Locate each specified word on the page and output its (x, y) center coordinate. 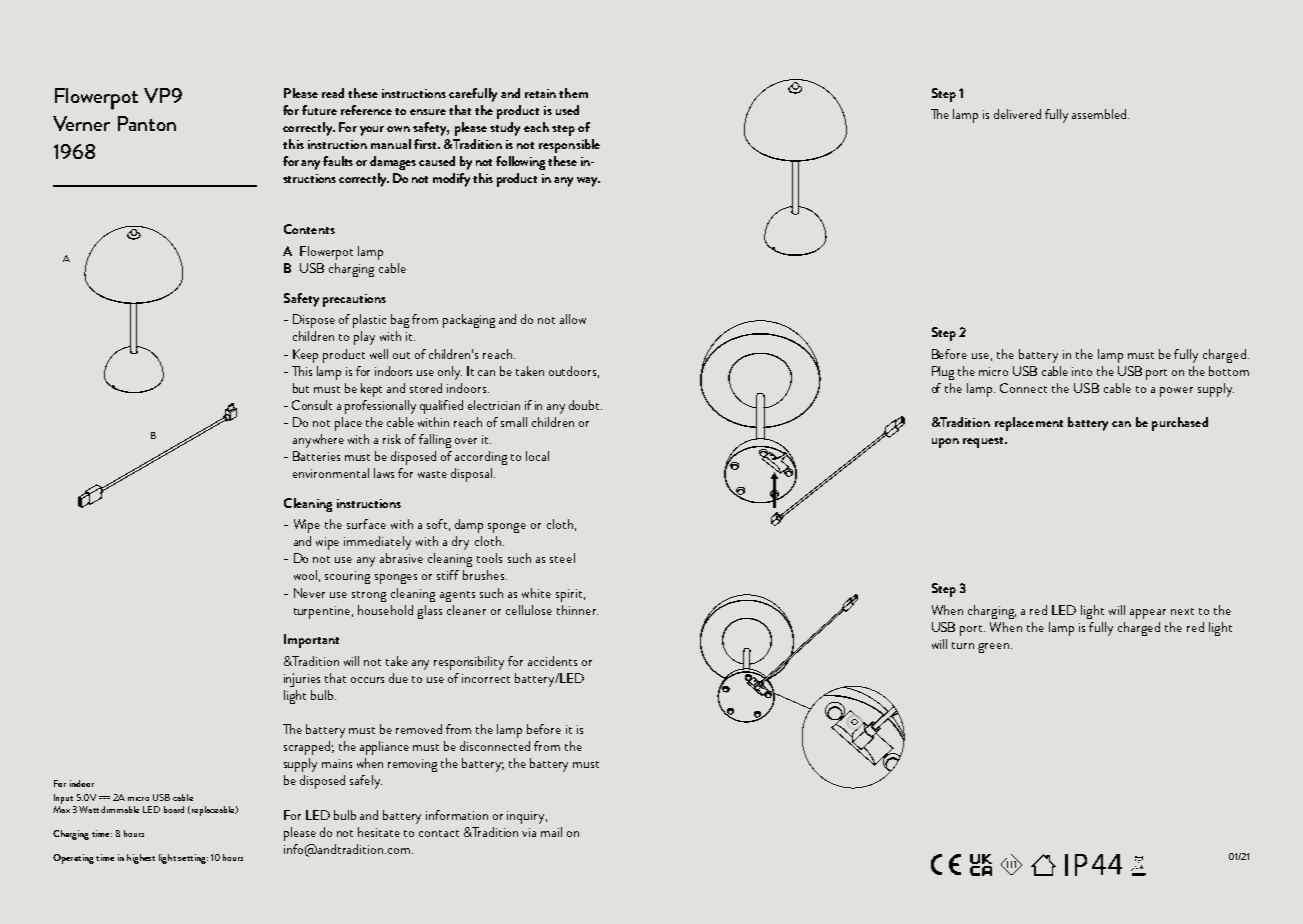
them (573, 93)
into (1082, 371)
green (995, 648)
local (537, 456)
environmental (331, 473)
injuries (302, 680)
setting (193, 859)
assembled (1099, 114)
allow (573, 319)
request (984, 442)
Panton (147, 123)
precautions (354, 300)
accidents (552, 661)
